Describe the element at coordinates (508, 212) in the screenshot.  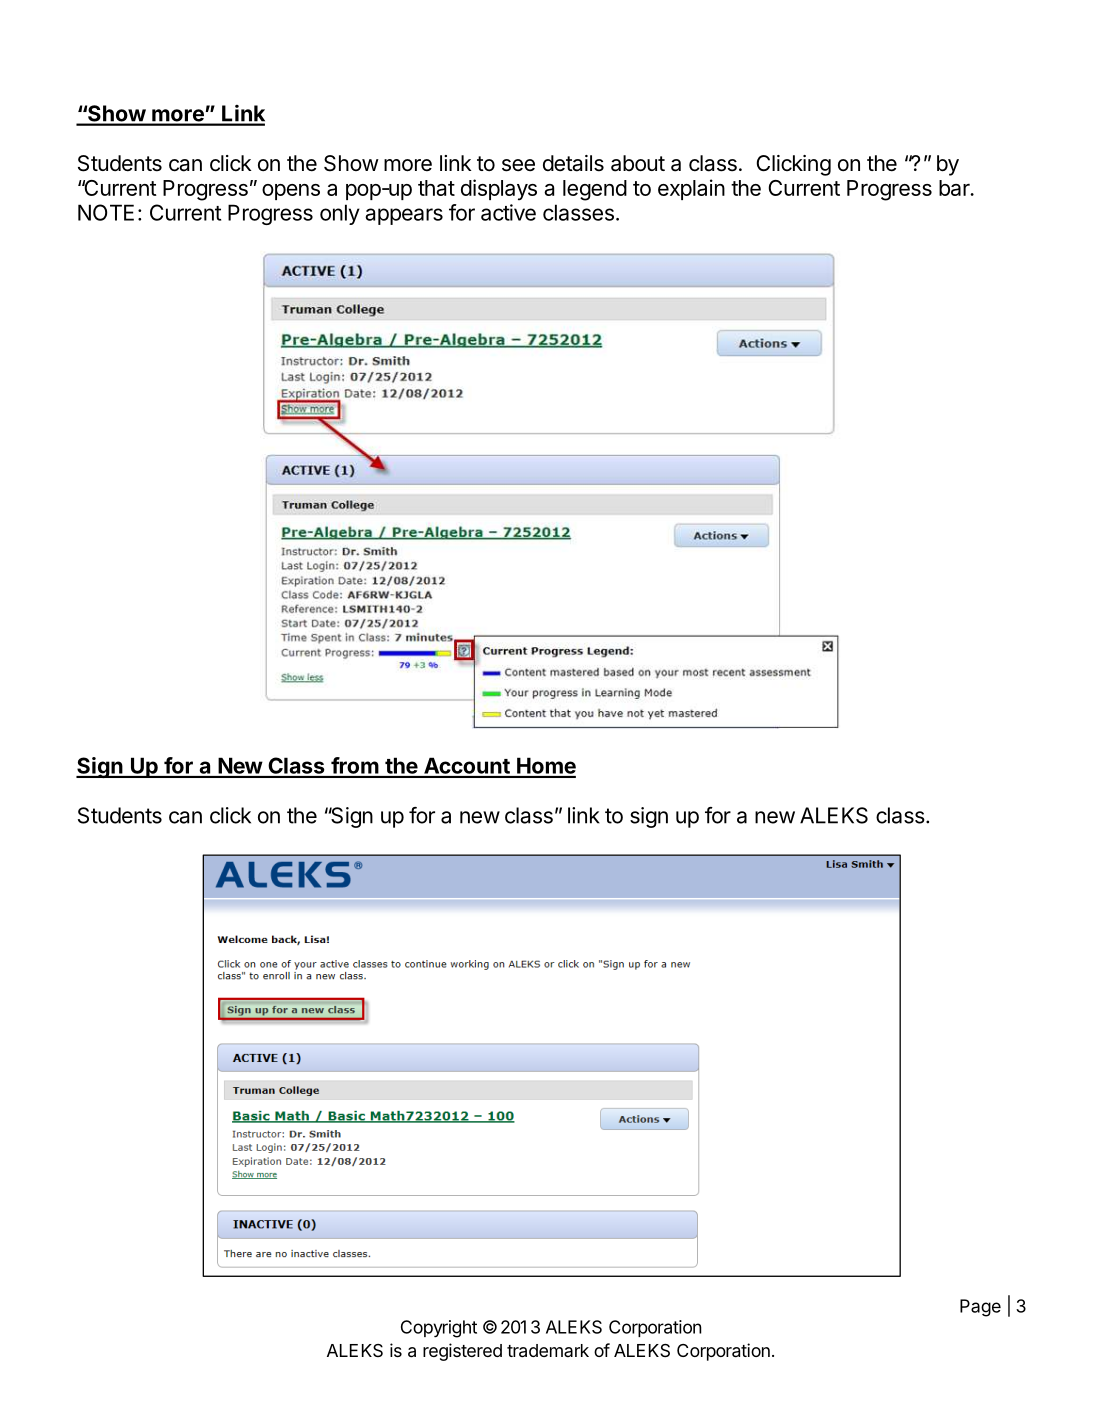
I see `active` at that location.
